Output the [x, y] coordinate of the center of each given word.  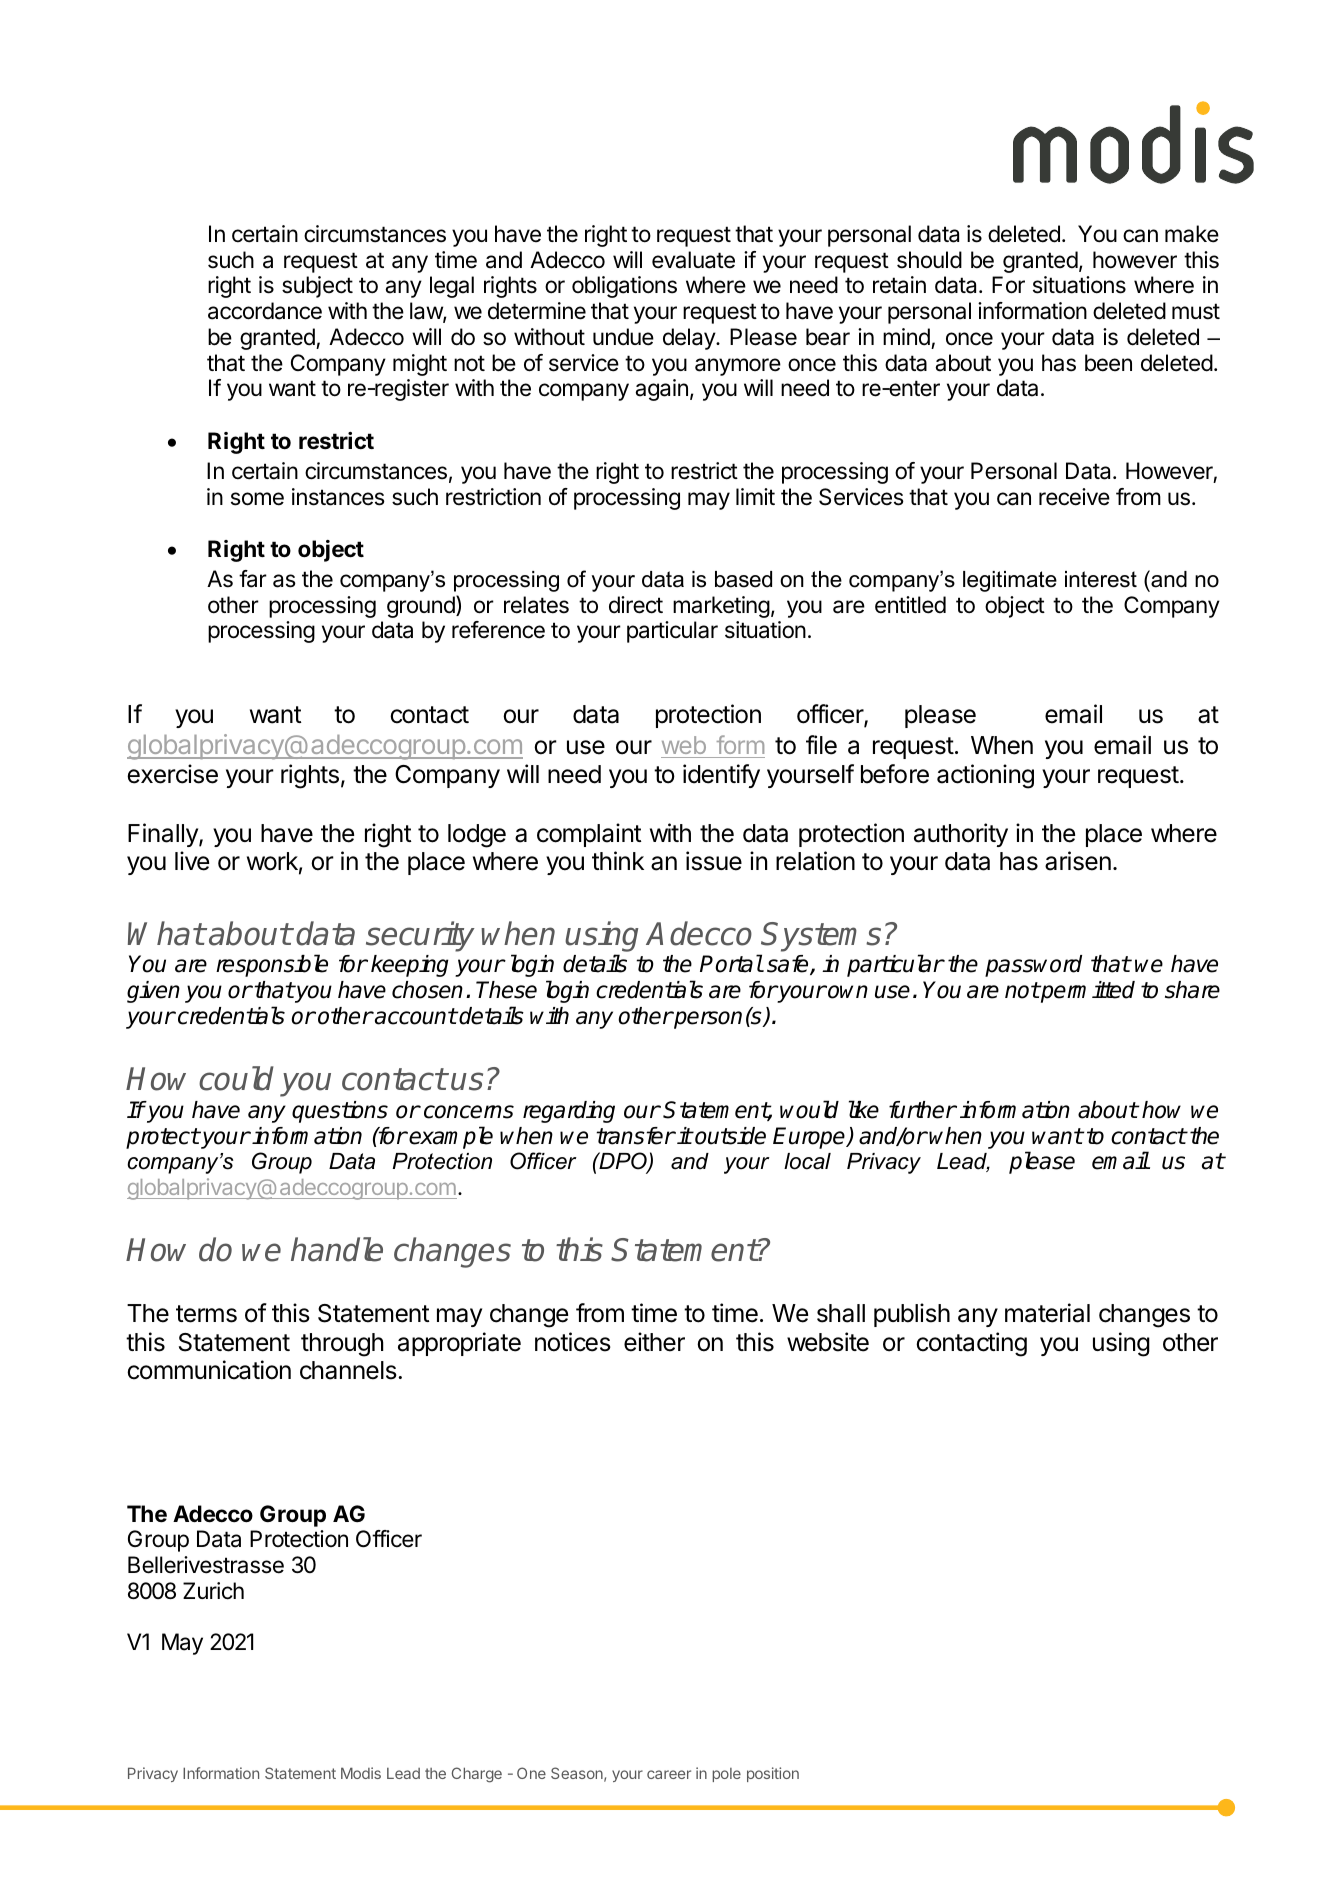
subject [317, 287]
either [654, 1342]
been [1108, 363]
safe [789, 965]
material [1047, 1313]
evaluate [693, 260]
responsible [272, 965]
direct [636, 605]
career [669, 1774]
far [253, 579]
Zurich [213, 1591]
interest [1101, 579]
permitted [1087, 992]
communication [209, 1370]
